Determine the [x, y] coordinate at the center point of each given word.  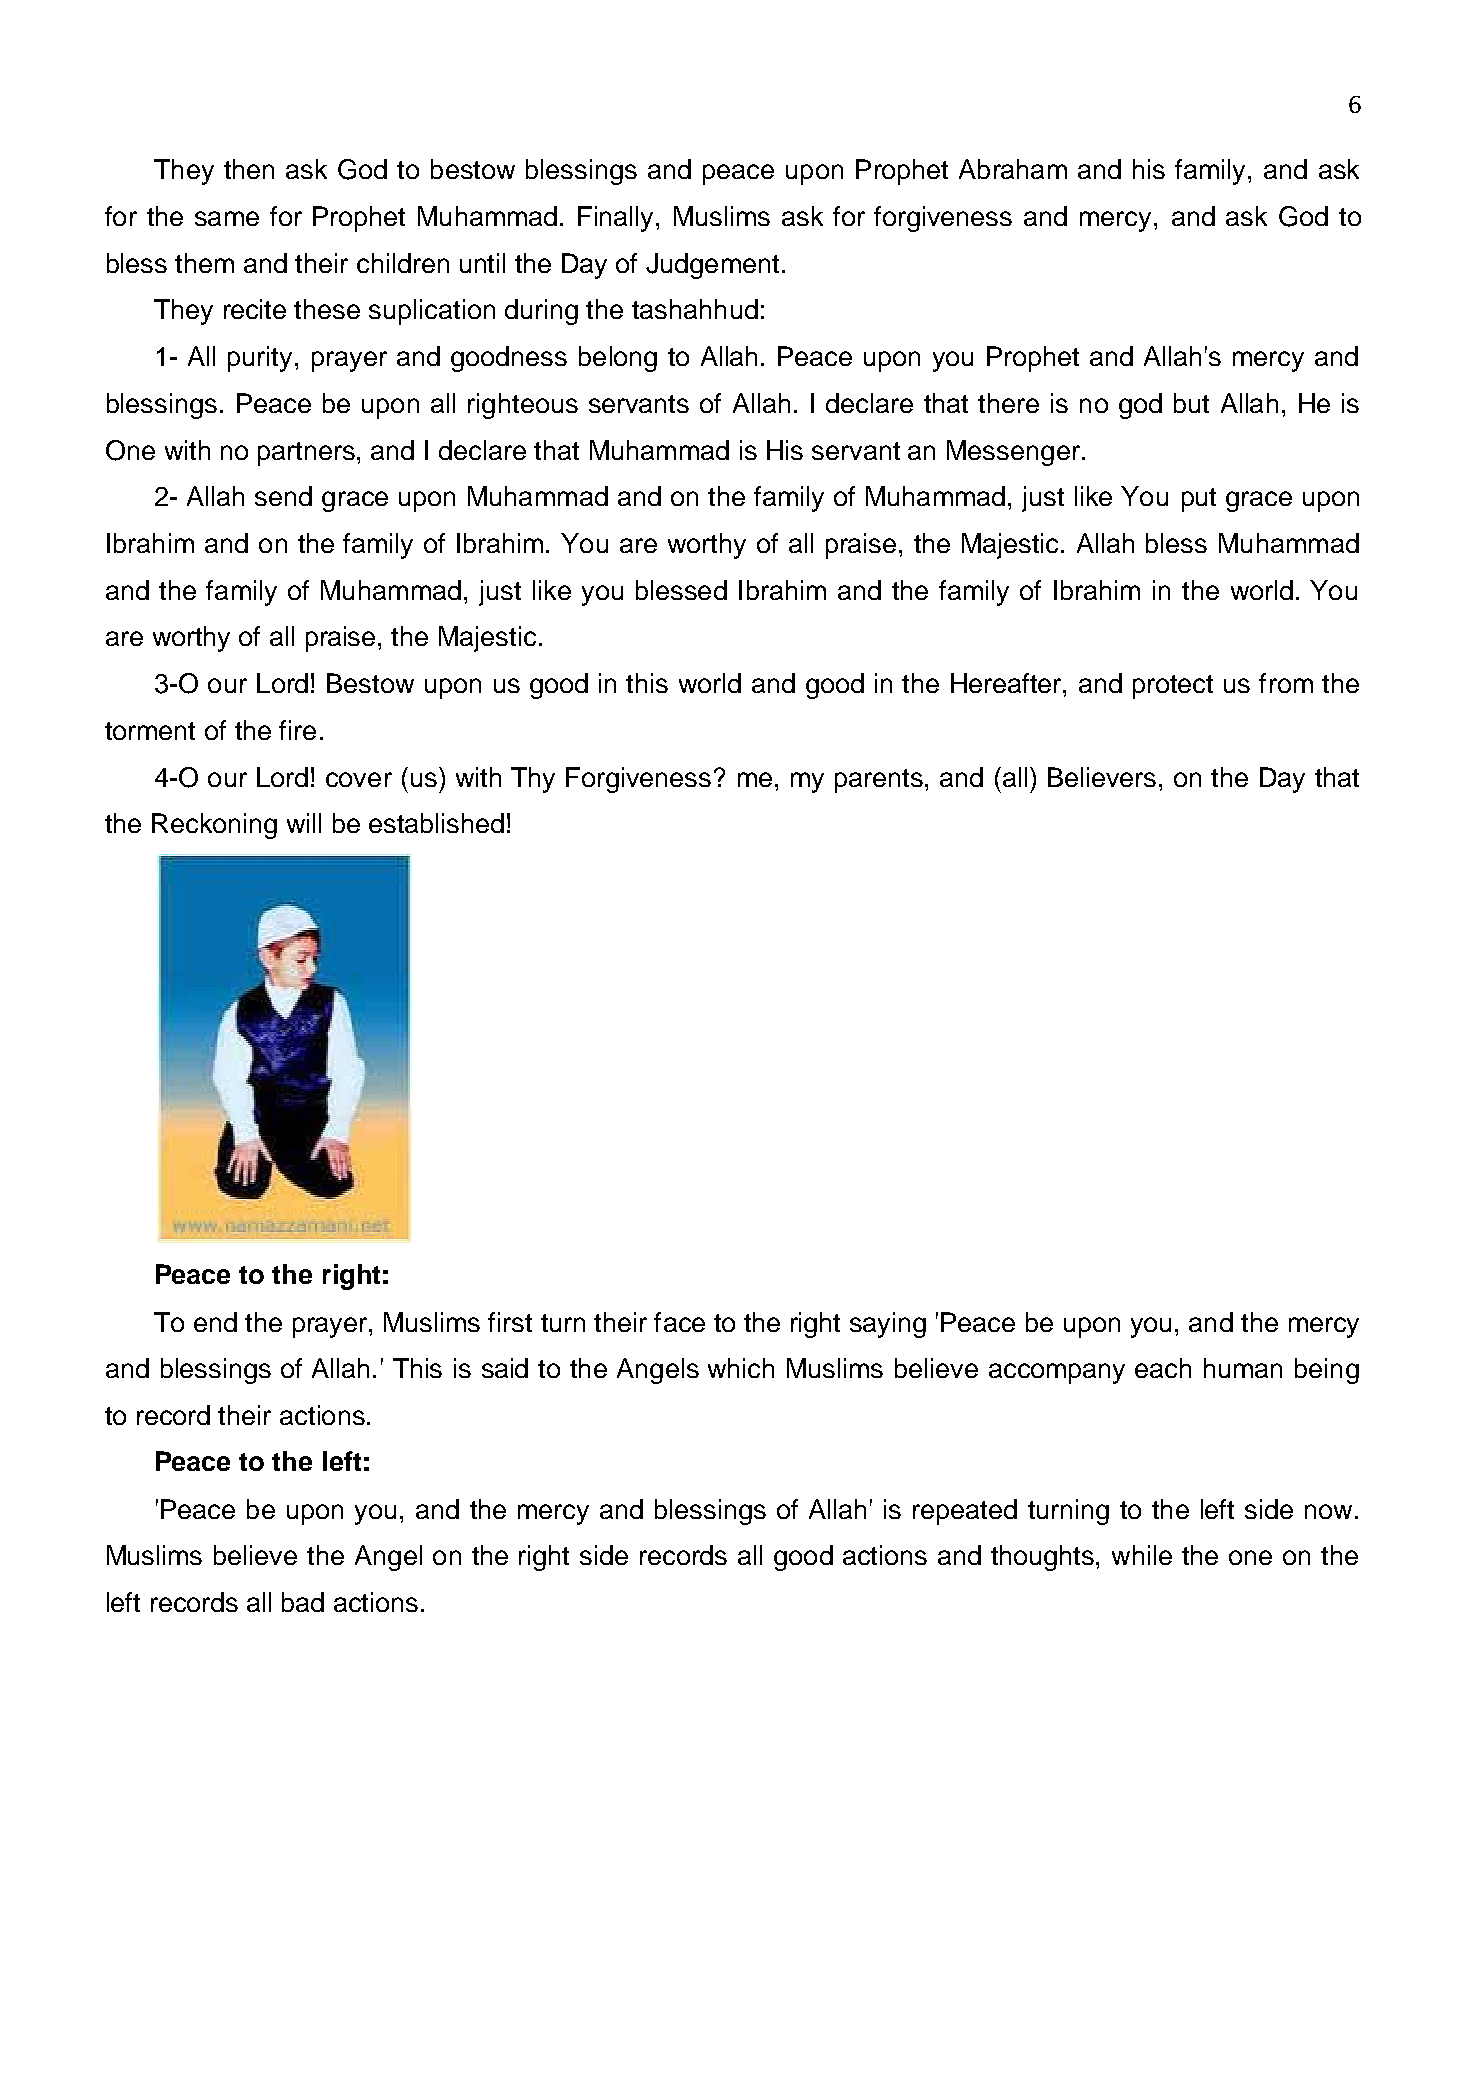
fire [297, 730]
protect [1173, 687]
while [1142, 1555]
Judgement [712, 266]
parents [880, 781]
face [679, 1322]
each [1163, 1368]
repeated [965, 1512]
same [227, 218]
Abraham [1013, 169]
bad [303, 1602]
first [510, 1322]
